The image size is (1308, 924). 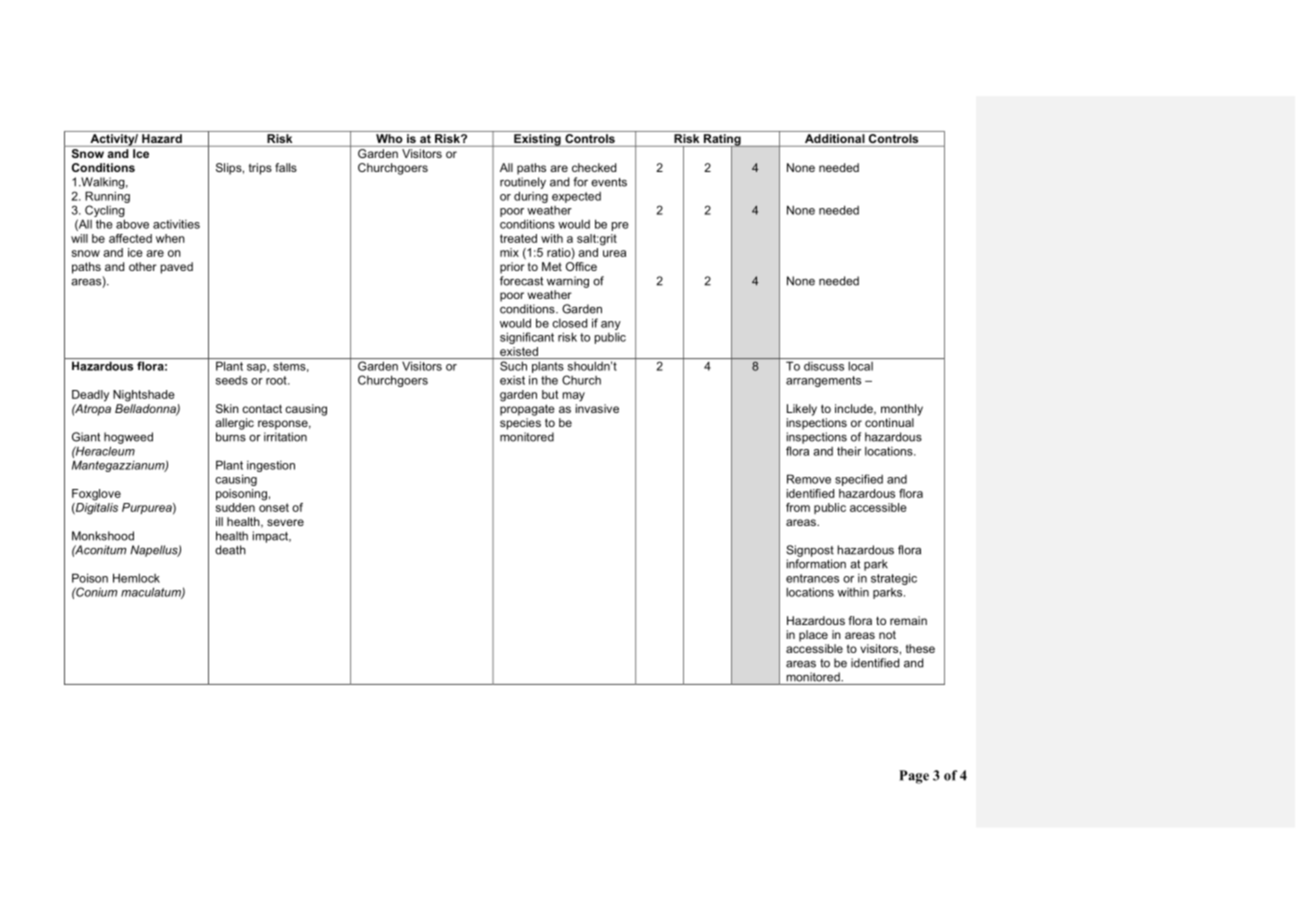 What do you see at coordinates (527, 338) in the image?
I see `significant` at bounding box center [527, 338].
